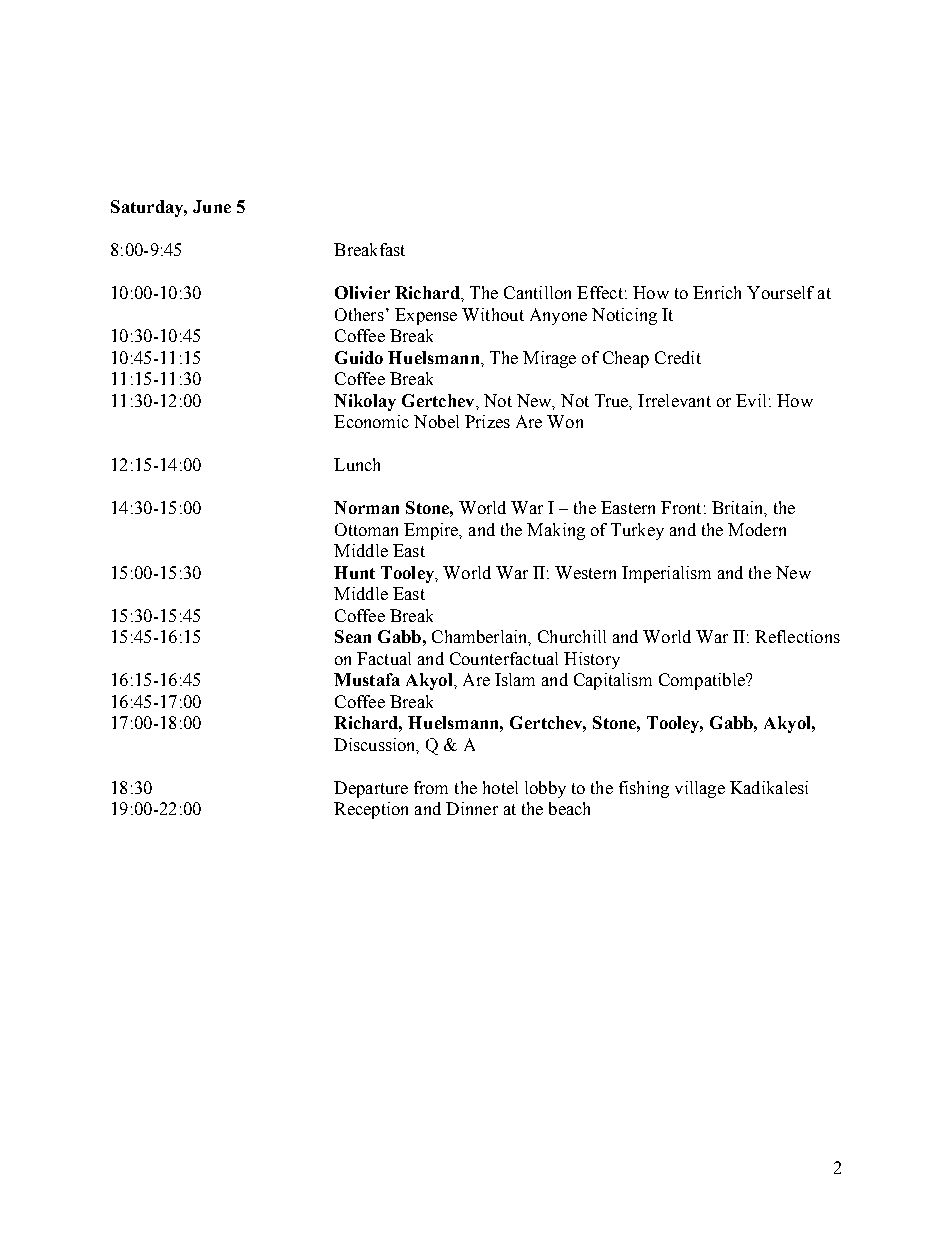 The image size is (952, 1233). I want to click on Effect, so click(600, 292).
